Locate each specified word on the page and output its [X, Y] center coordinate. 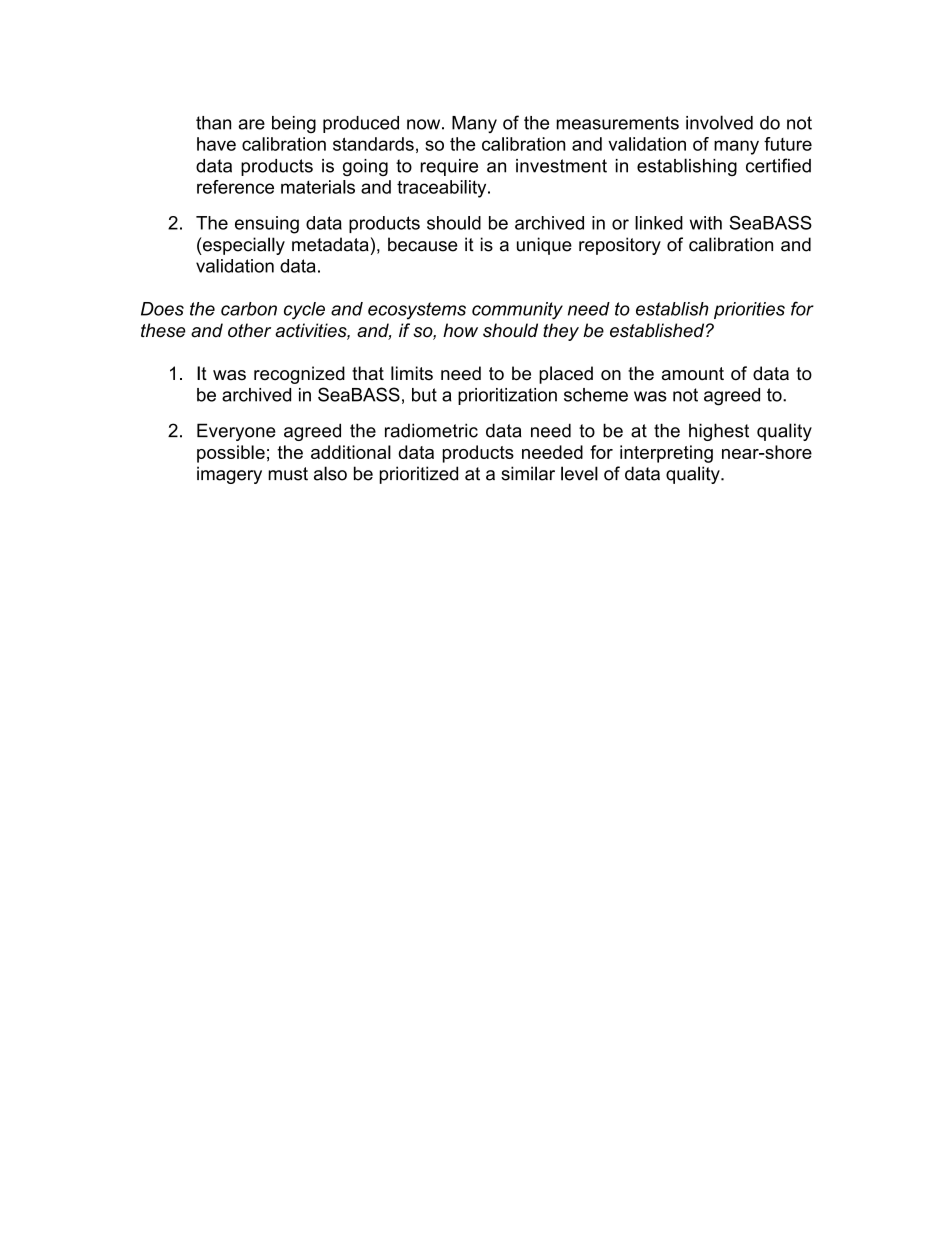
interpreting [666, 454]
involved [719, 122]
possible [231, 454]
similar [528, 473]
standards [373, 144]
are [251, 124]
